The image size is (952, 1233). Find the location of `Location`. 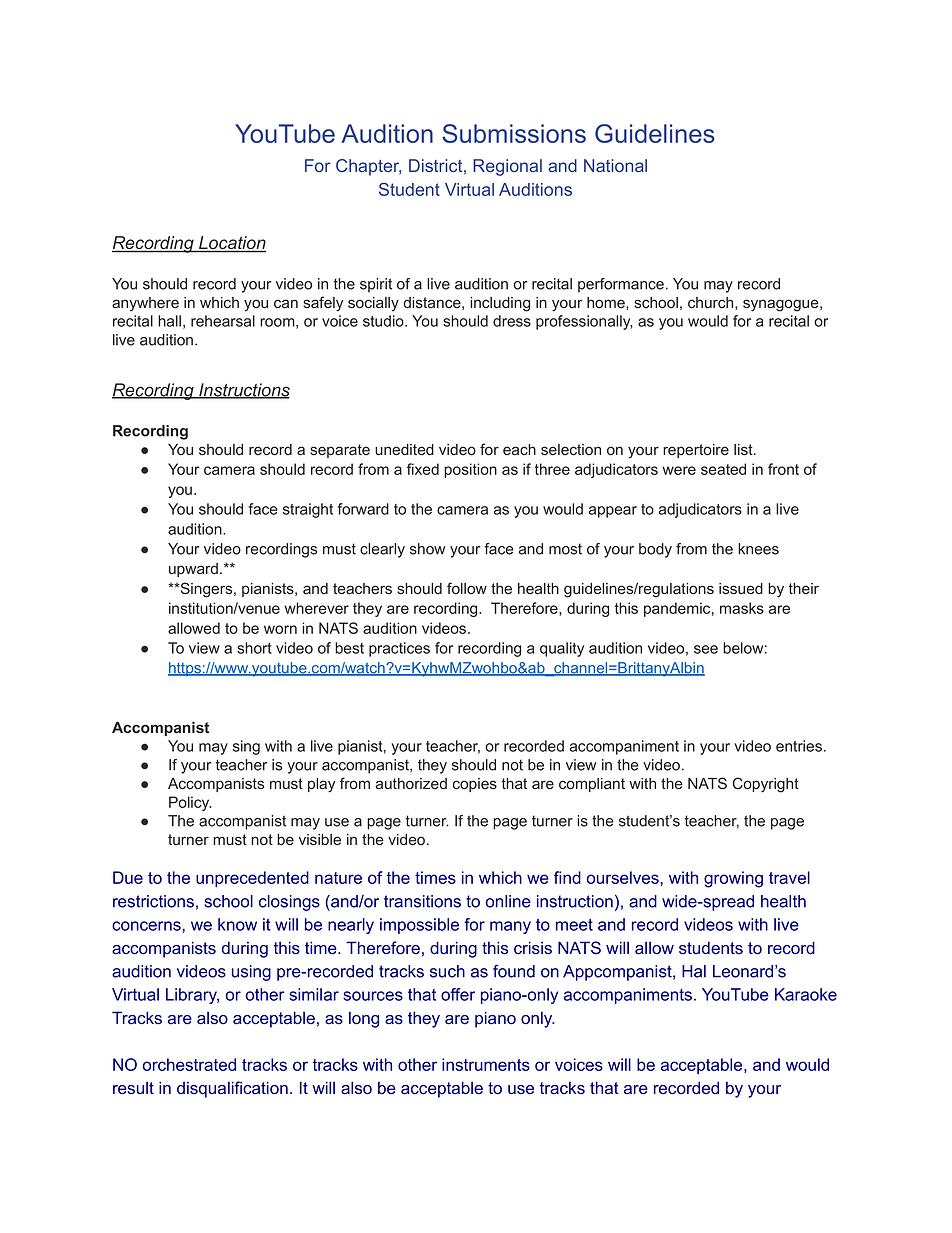

Location is located at coordinates (231, 244).
